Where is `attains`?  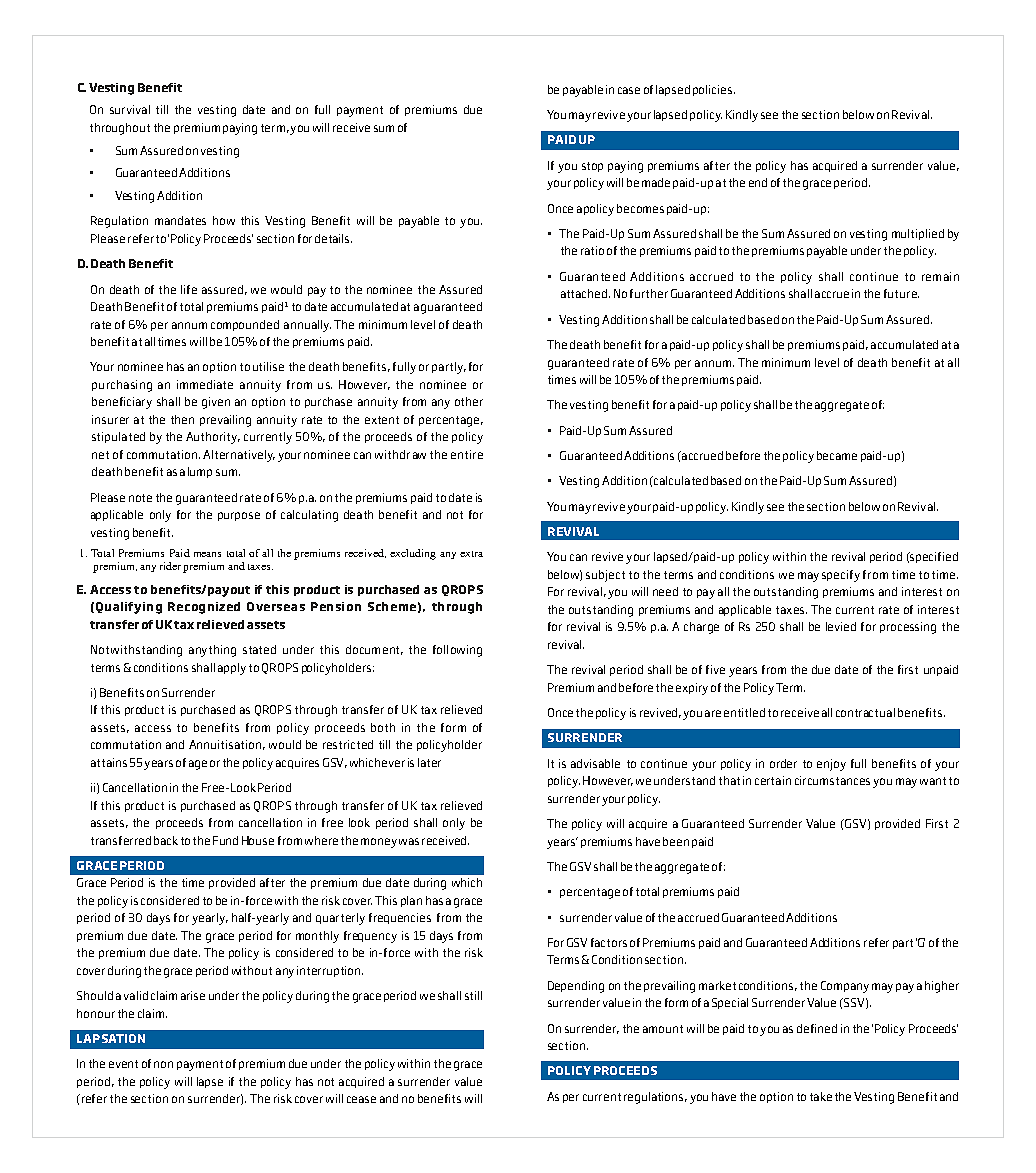
attains is located at coordinates (109, 762).
